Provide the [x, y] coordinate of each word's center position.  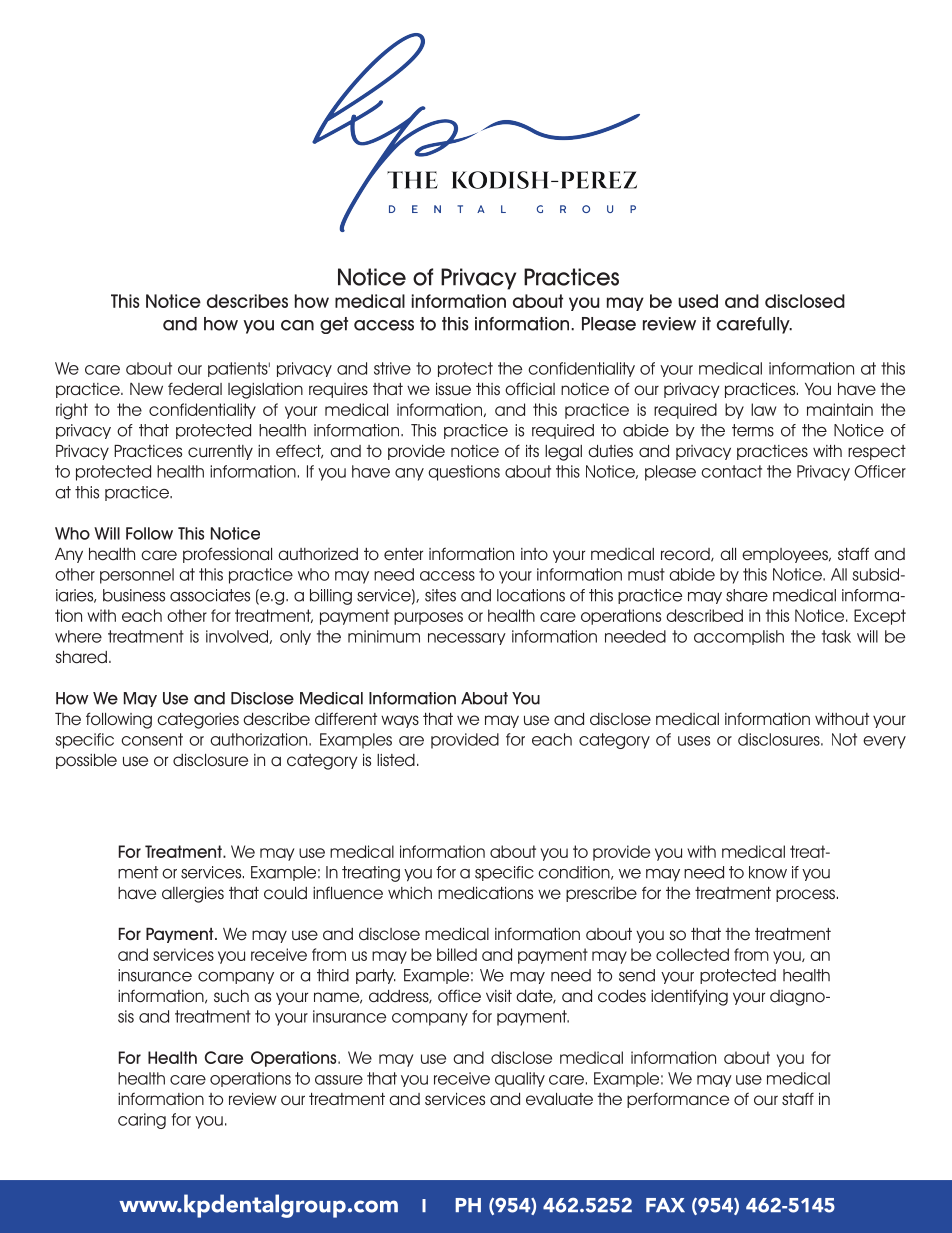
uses [694, 741]
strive [392, 368]
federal [195, 389]
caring [142, 1121]
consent [152, 739]
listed [396, 760]
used [698, 301]
